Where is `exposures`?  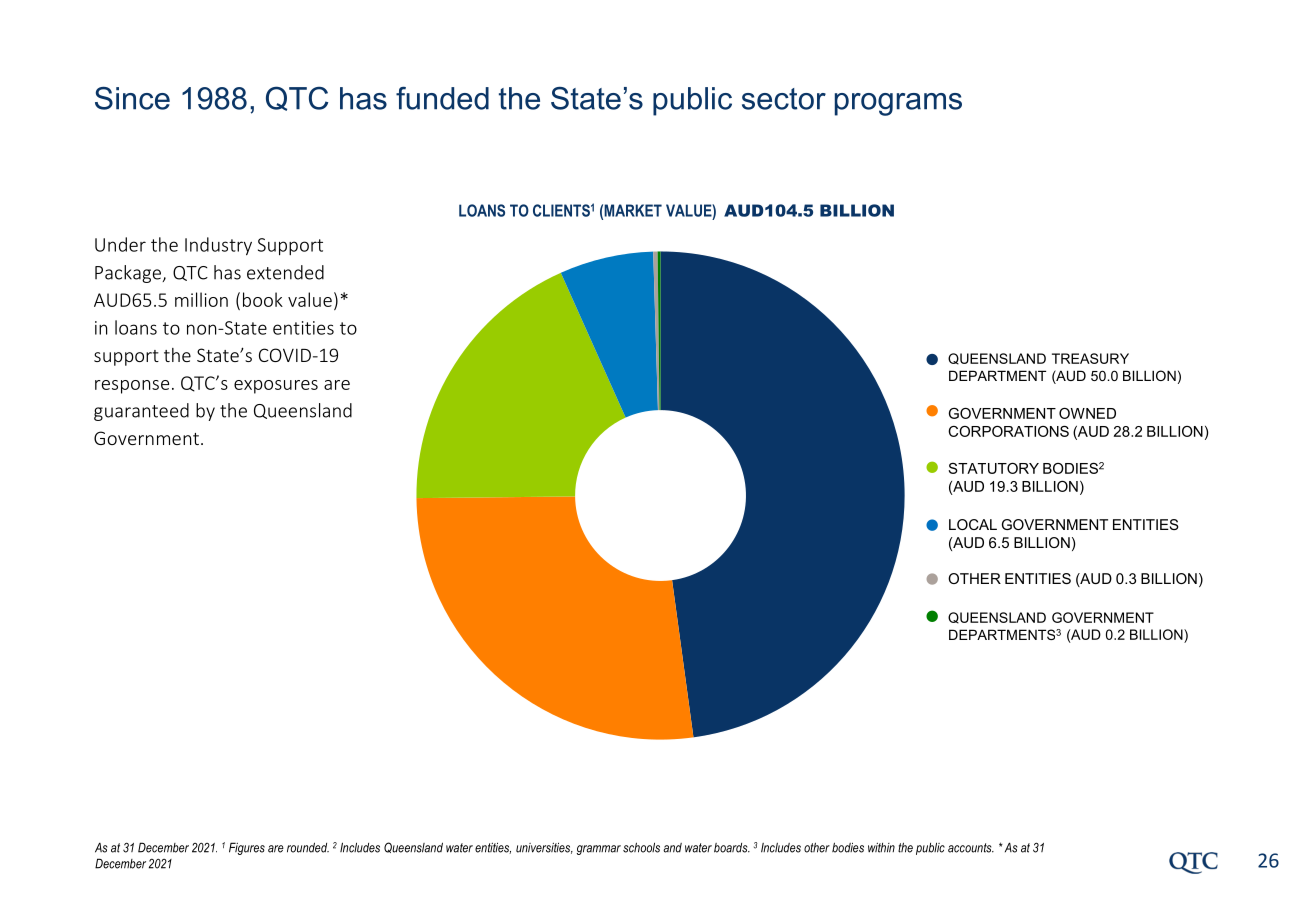
exposures is located at coordinates (276, 387).
